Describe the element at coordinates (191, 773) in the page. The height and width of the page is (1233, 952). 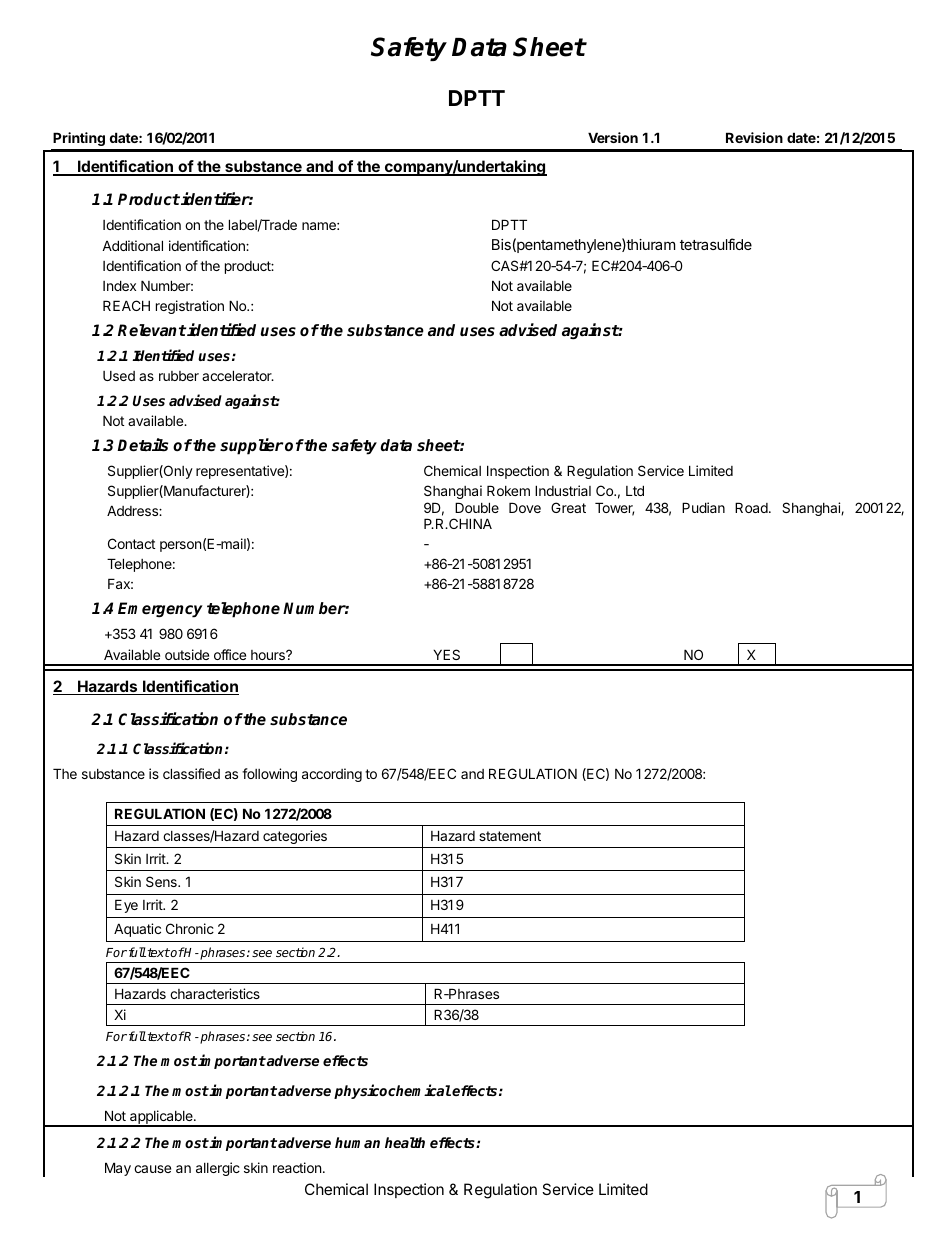
I see `classified` at that location.
